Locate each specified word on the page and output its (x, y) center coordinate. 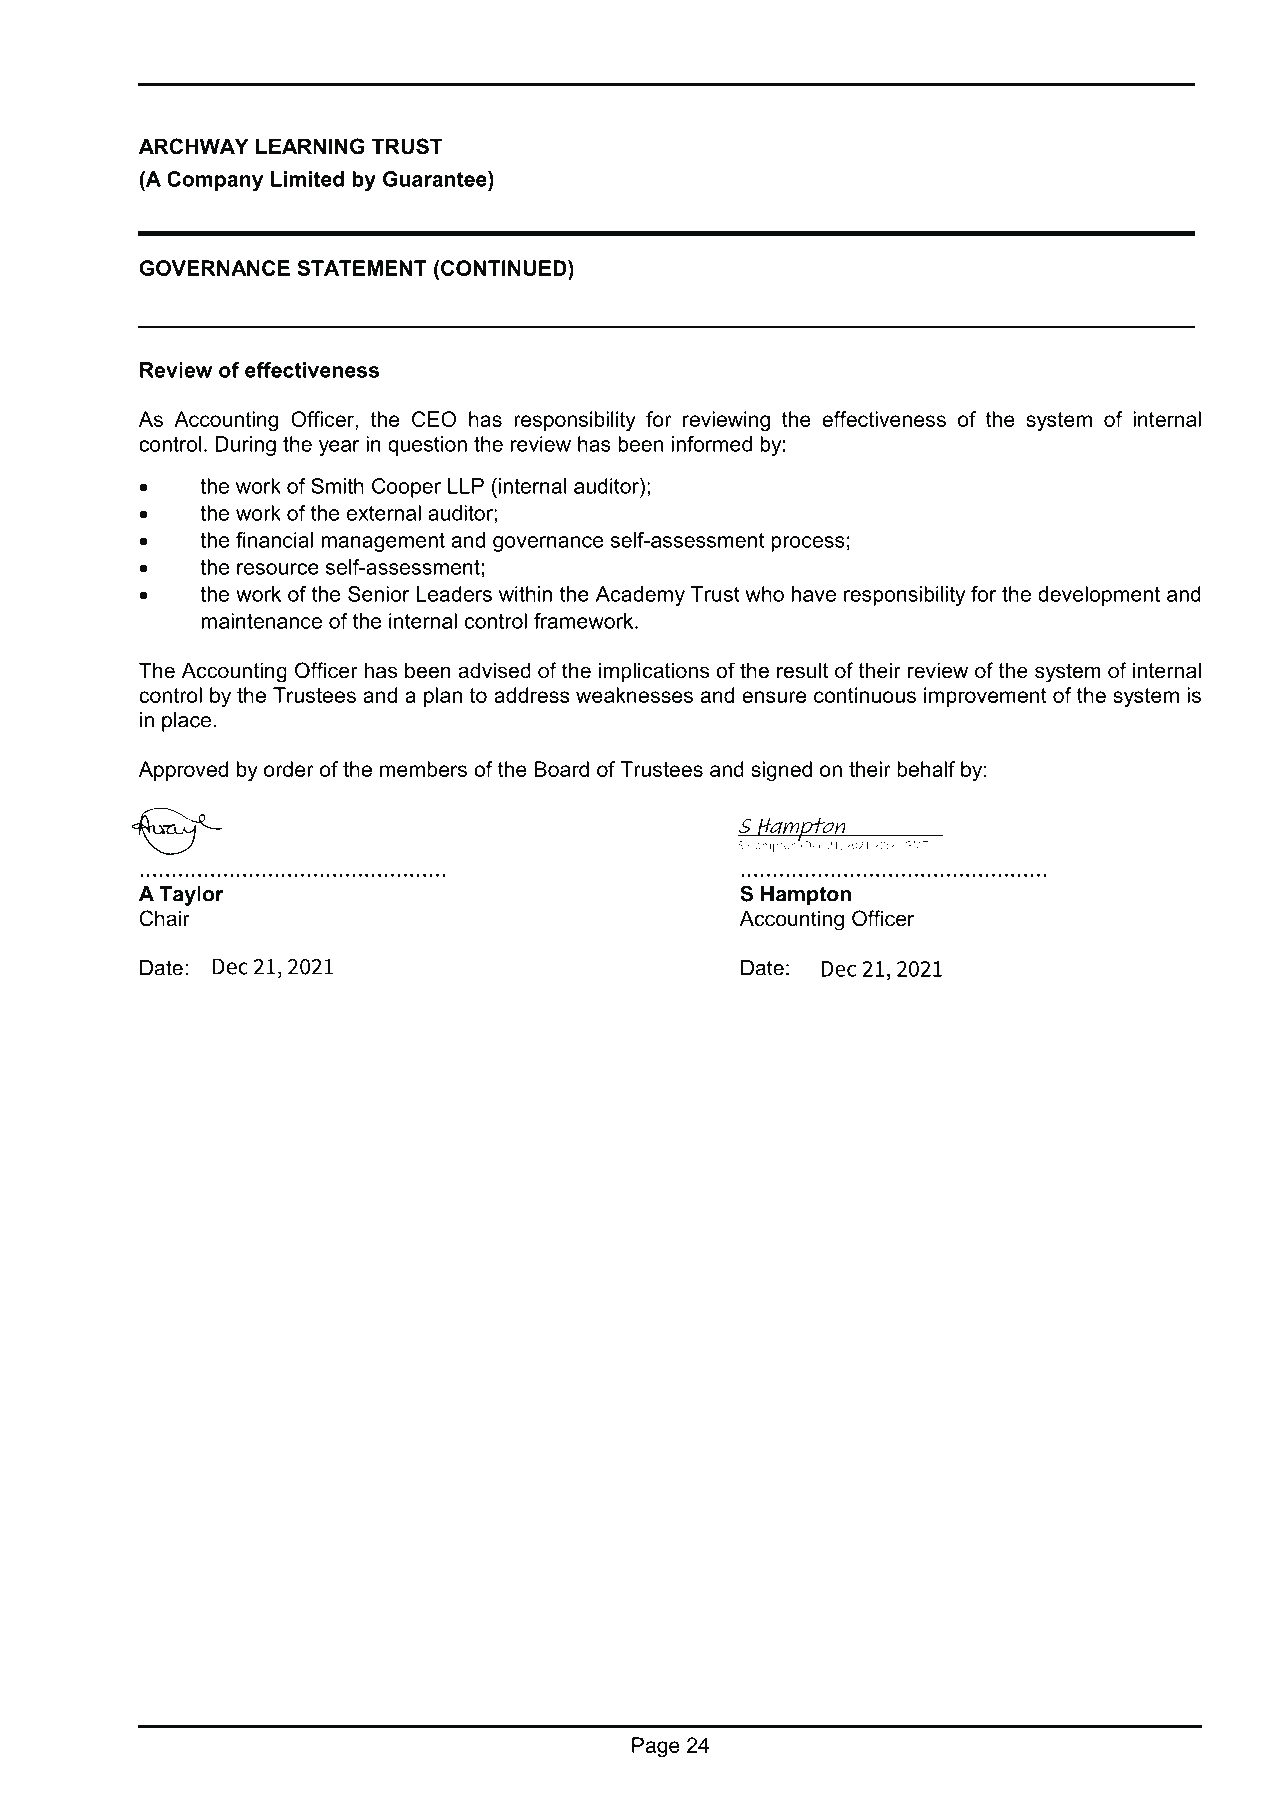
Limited (307, 179)
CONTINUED (505, 268)
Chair (165, 918)
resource (278, 569)
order (289, 769)
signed (781, 771)
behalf (926, 769)
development (1099, 596)
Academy (640, 596)
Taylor (191, 896)
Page (656, 1747)
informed (712, 444)
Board (562, 769)
